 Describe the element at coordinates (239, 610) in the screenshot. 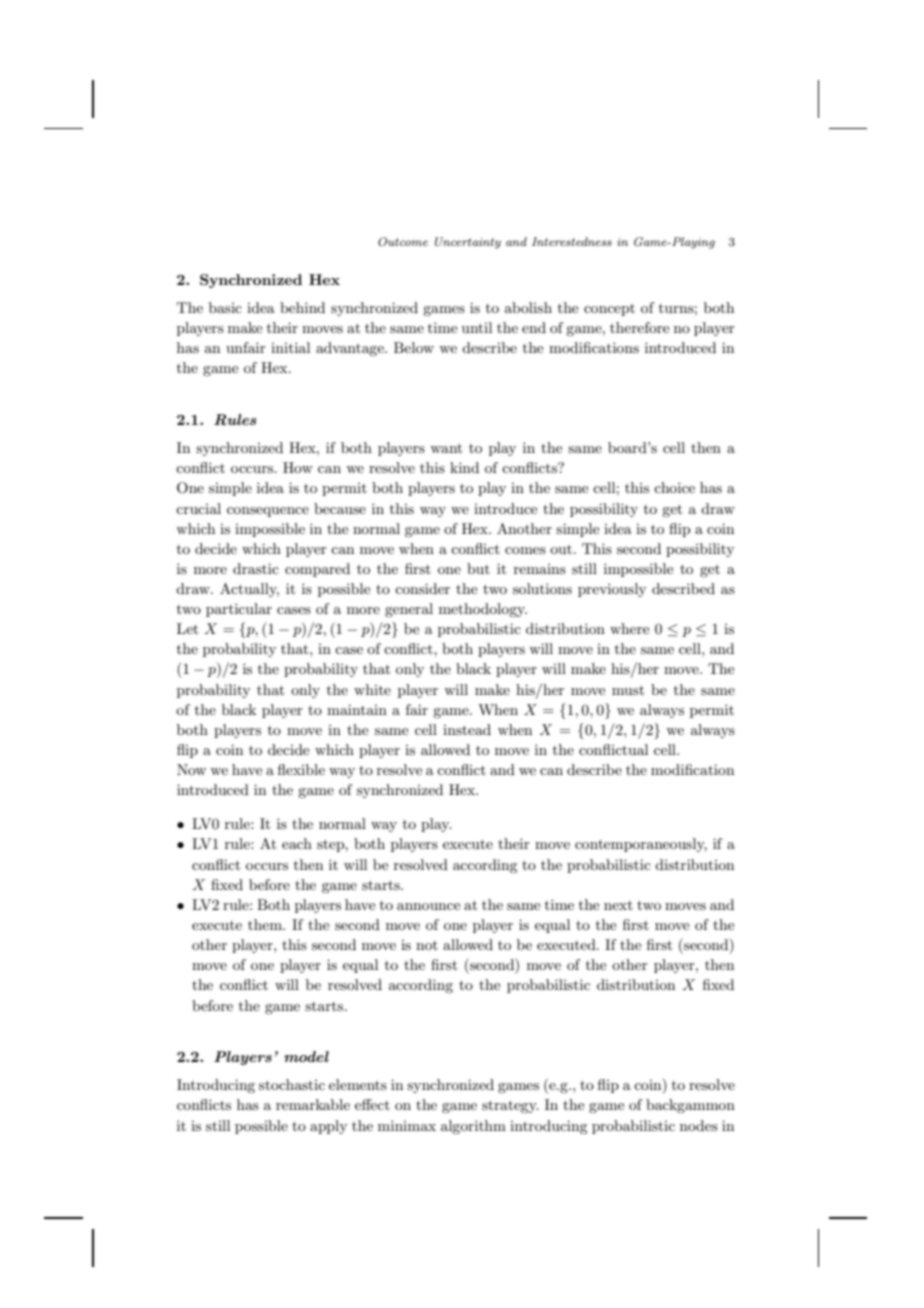

I see `particular` at that location.
